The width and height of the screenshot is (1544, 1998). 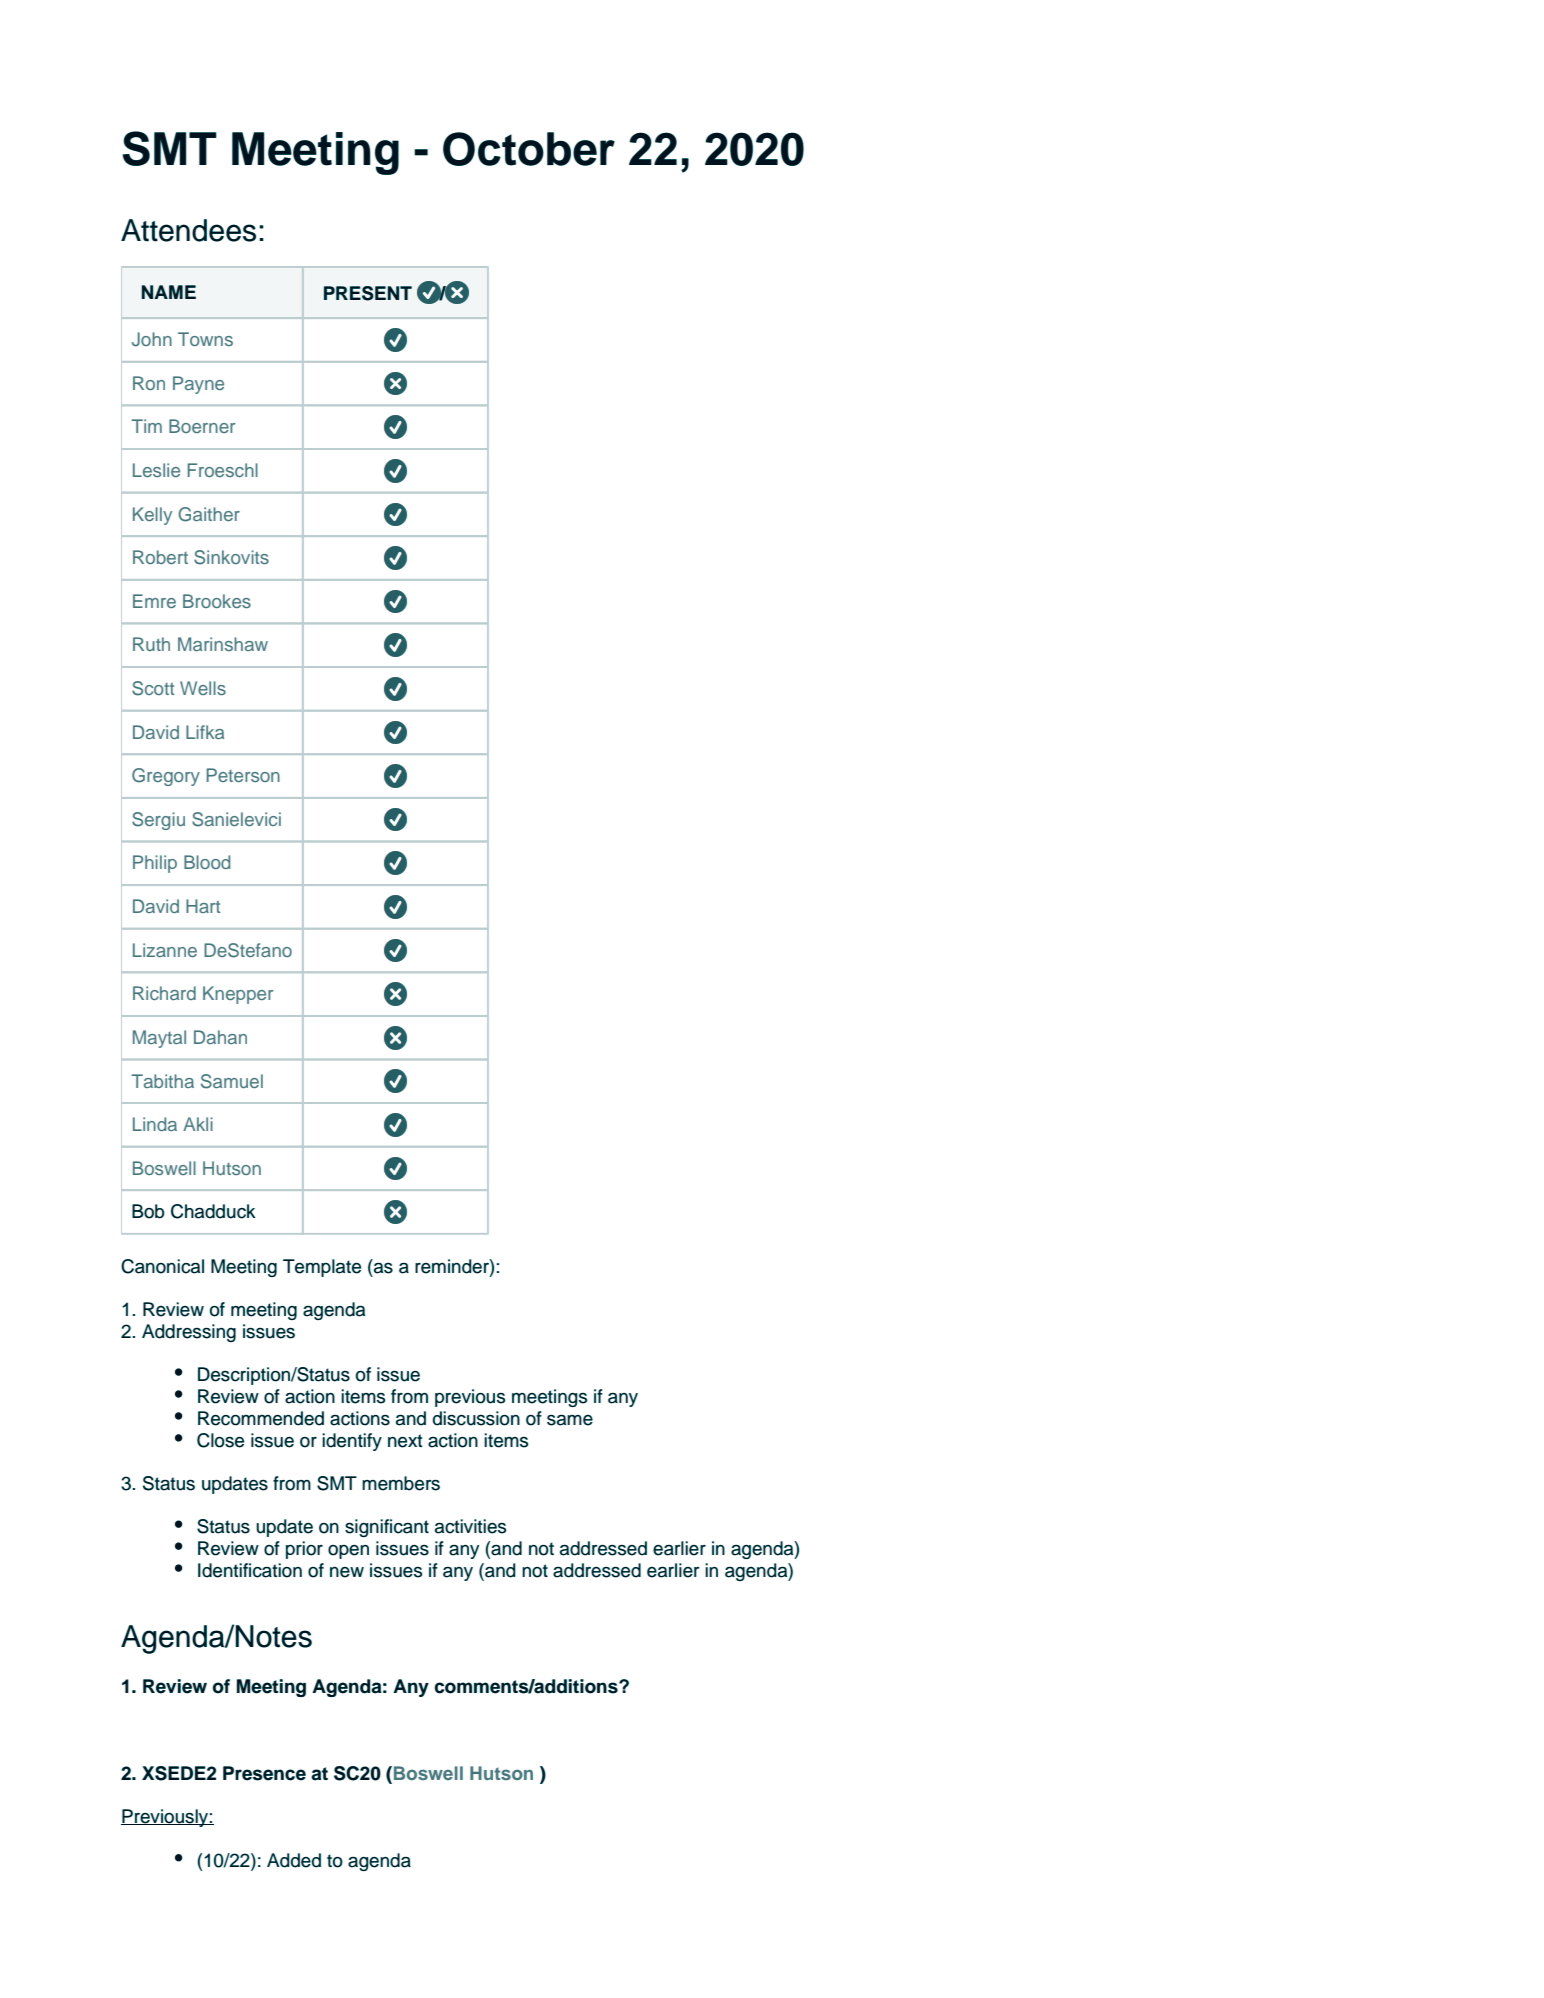 I want to click on Presence, so click(x=264, y=1773).
